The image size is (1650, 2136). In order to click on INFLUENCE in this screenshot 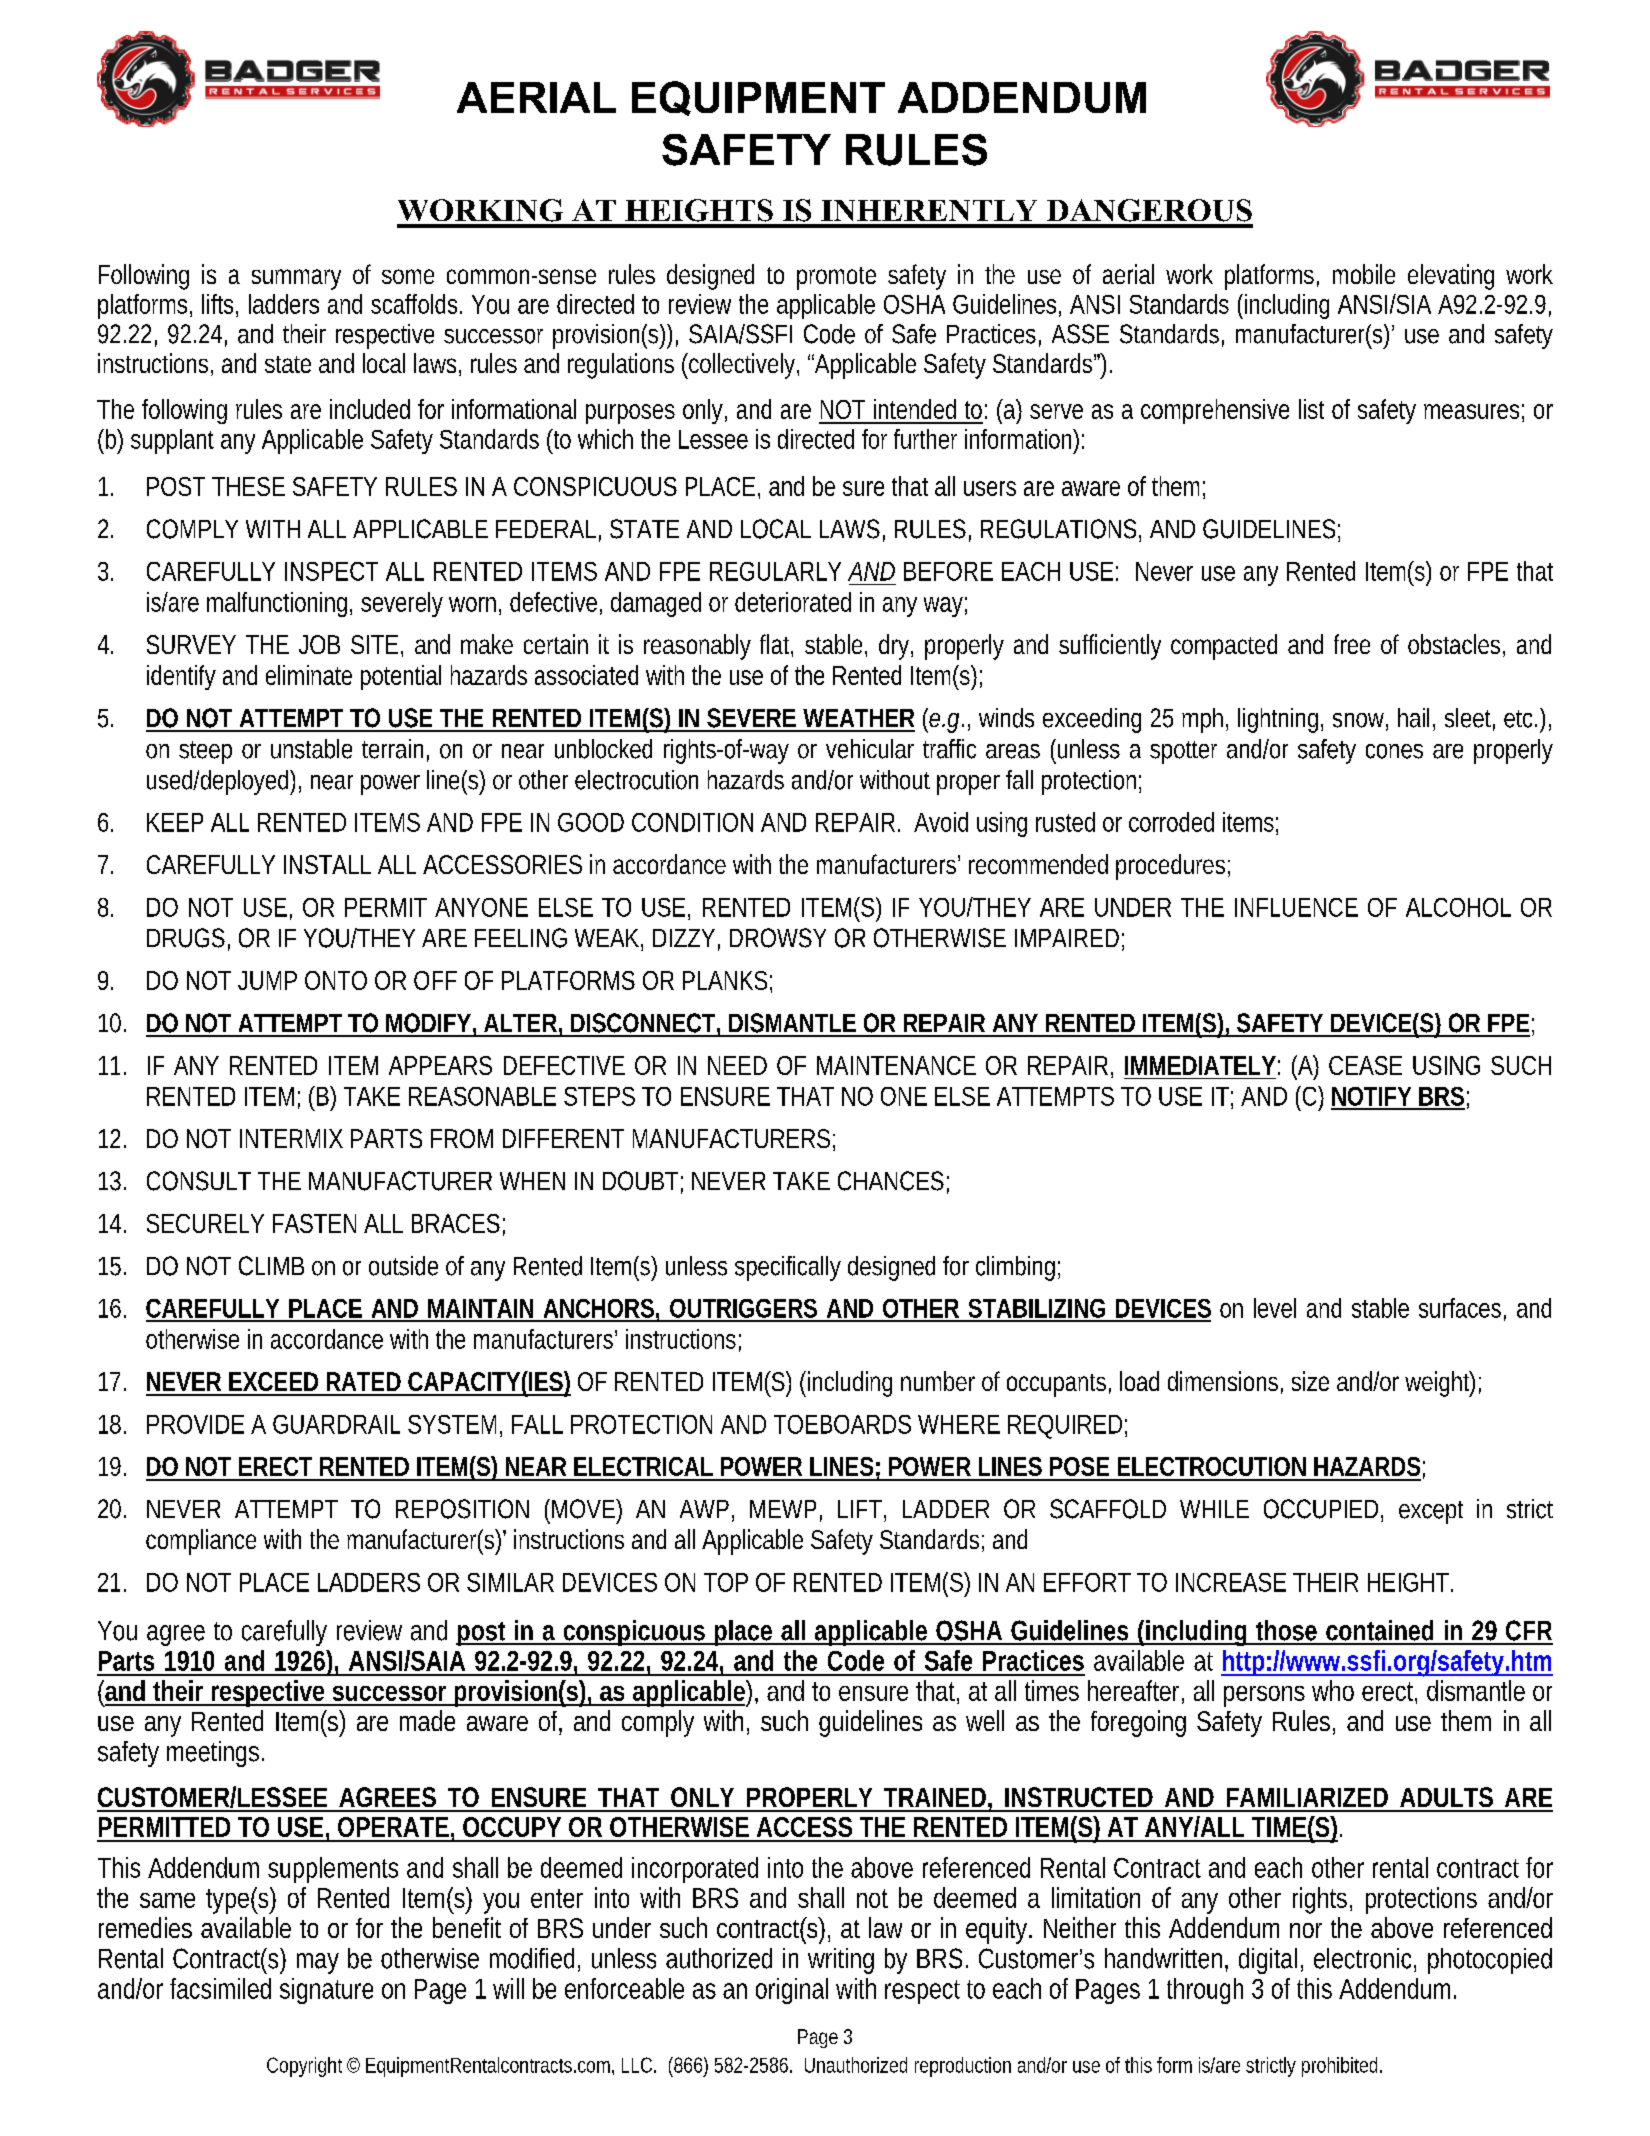, I will do `click(1296, 907)`.
